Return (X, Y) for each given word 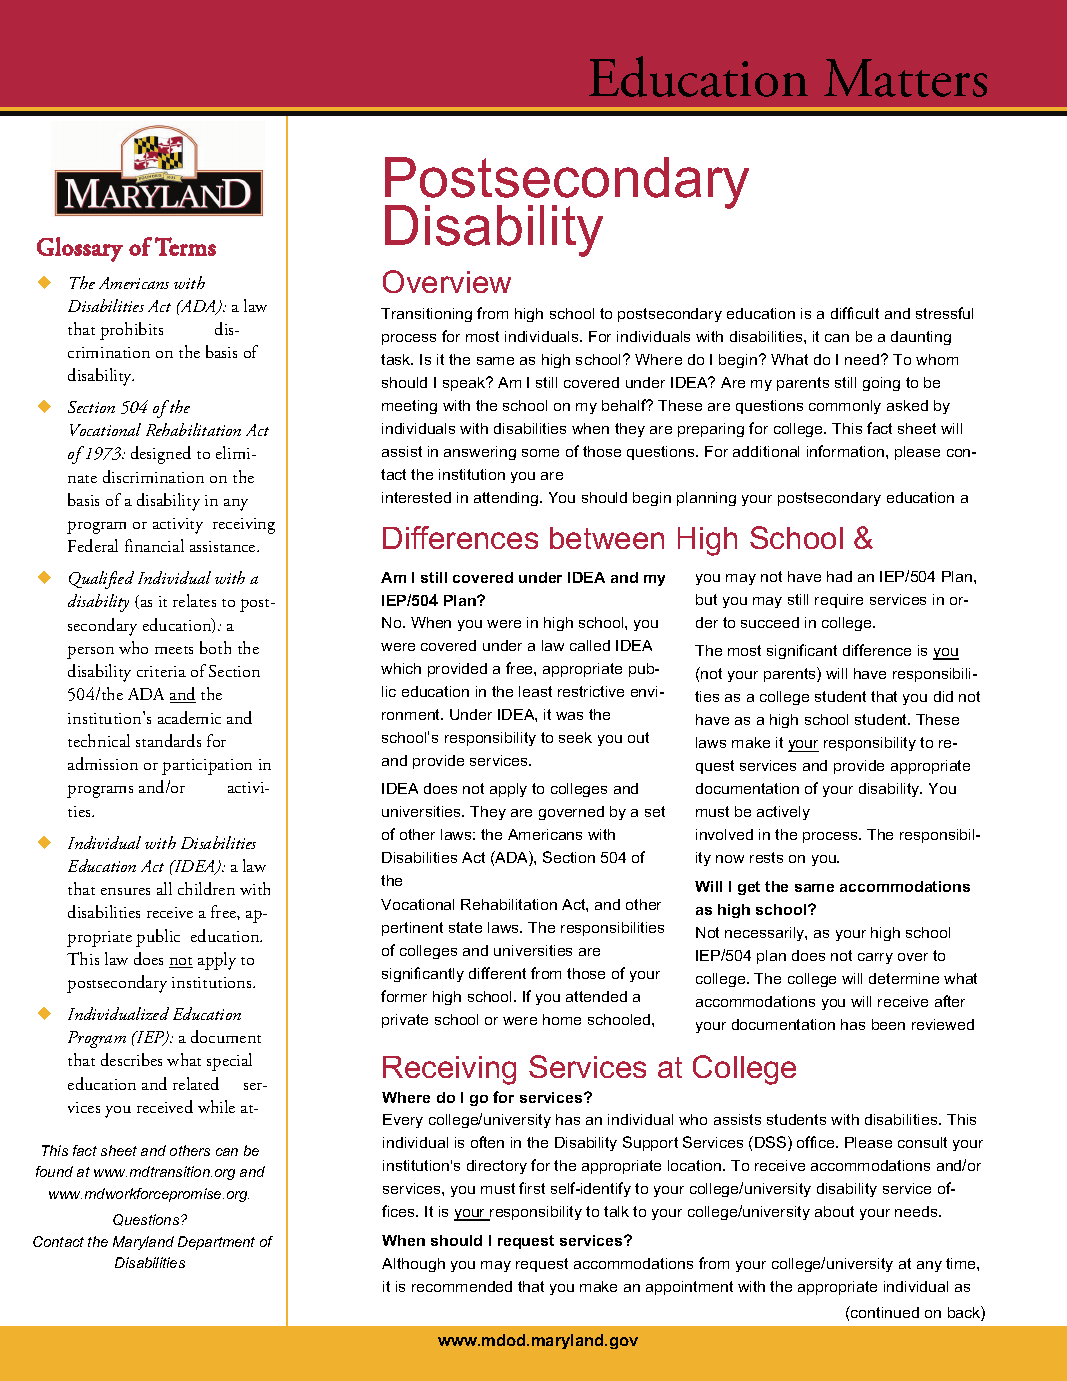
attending (507, 499)
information (847, 451)
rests (766, 857)
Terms (185, 246)
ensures (125, 891)
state (465, 927)
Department (216, 1243)
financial (154, 545)
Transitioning (426, 315)
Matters (905, 78)
